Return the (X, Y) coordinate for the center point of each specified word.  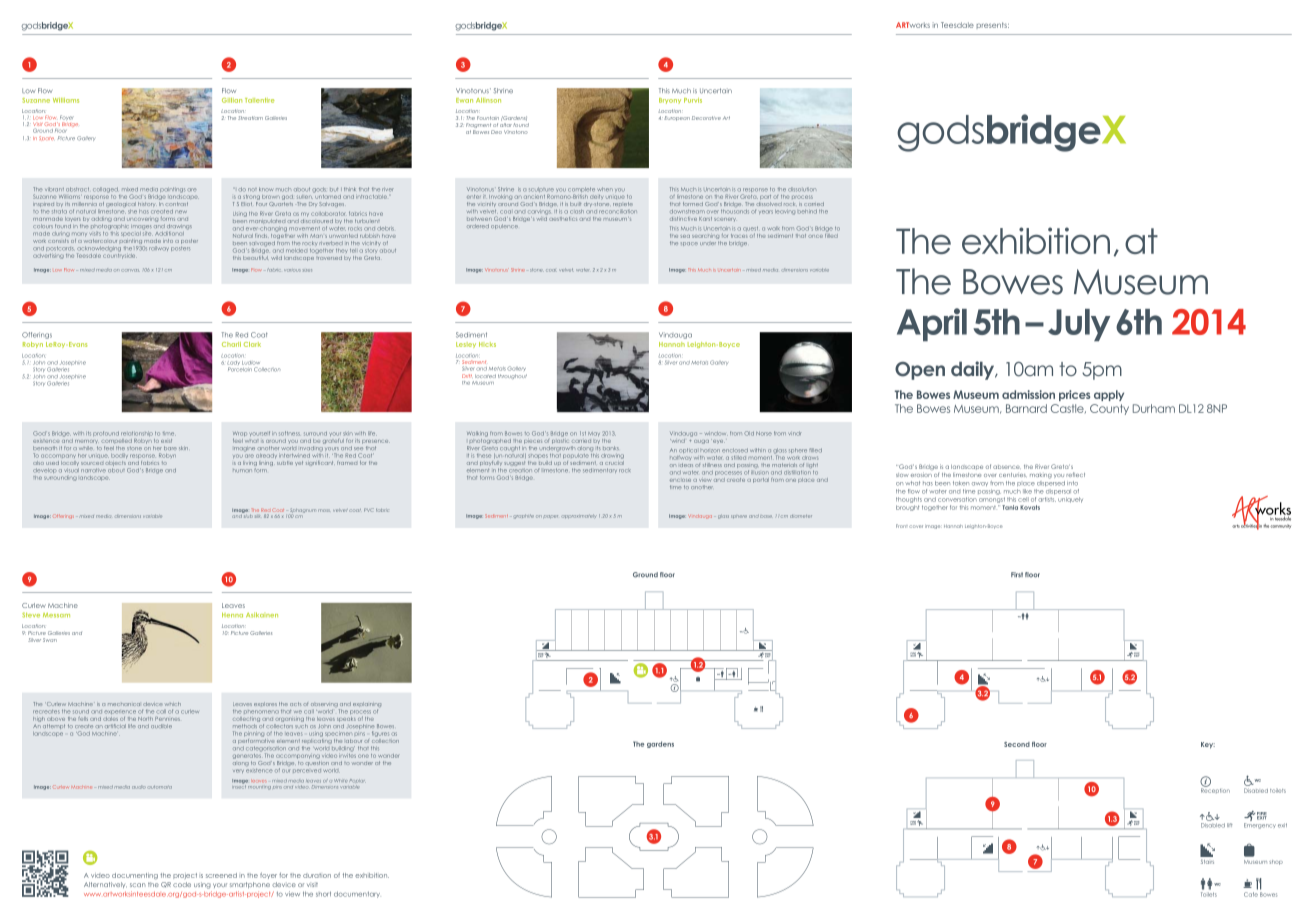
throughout (512, 376)
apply (1109, 395)
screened (221, 875)
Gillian (232, 100)
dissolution (802, 189)
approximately (579, 516)
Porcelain (240, 369)
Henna (232, 615)
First (1017, 575)
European (677, 118)
